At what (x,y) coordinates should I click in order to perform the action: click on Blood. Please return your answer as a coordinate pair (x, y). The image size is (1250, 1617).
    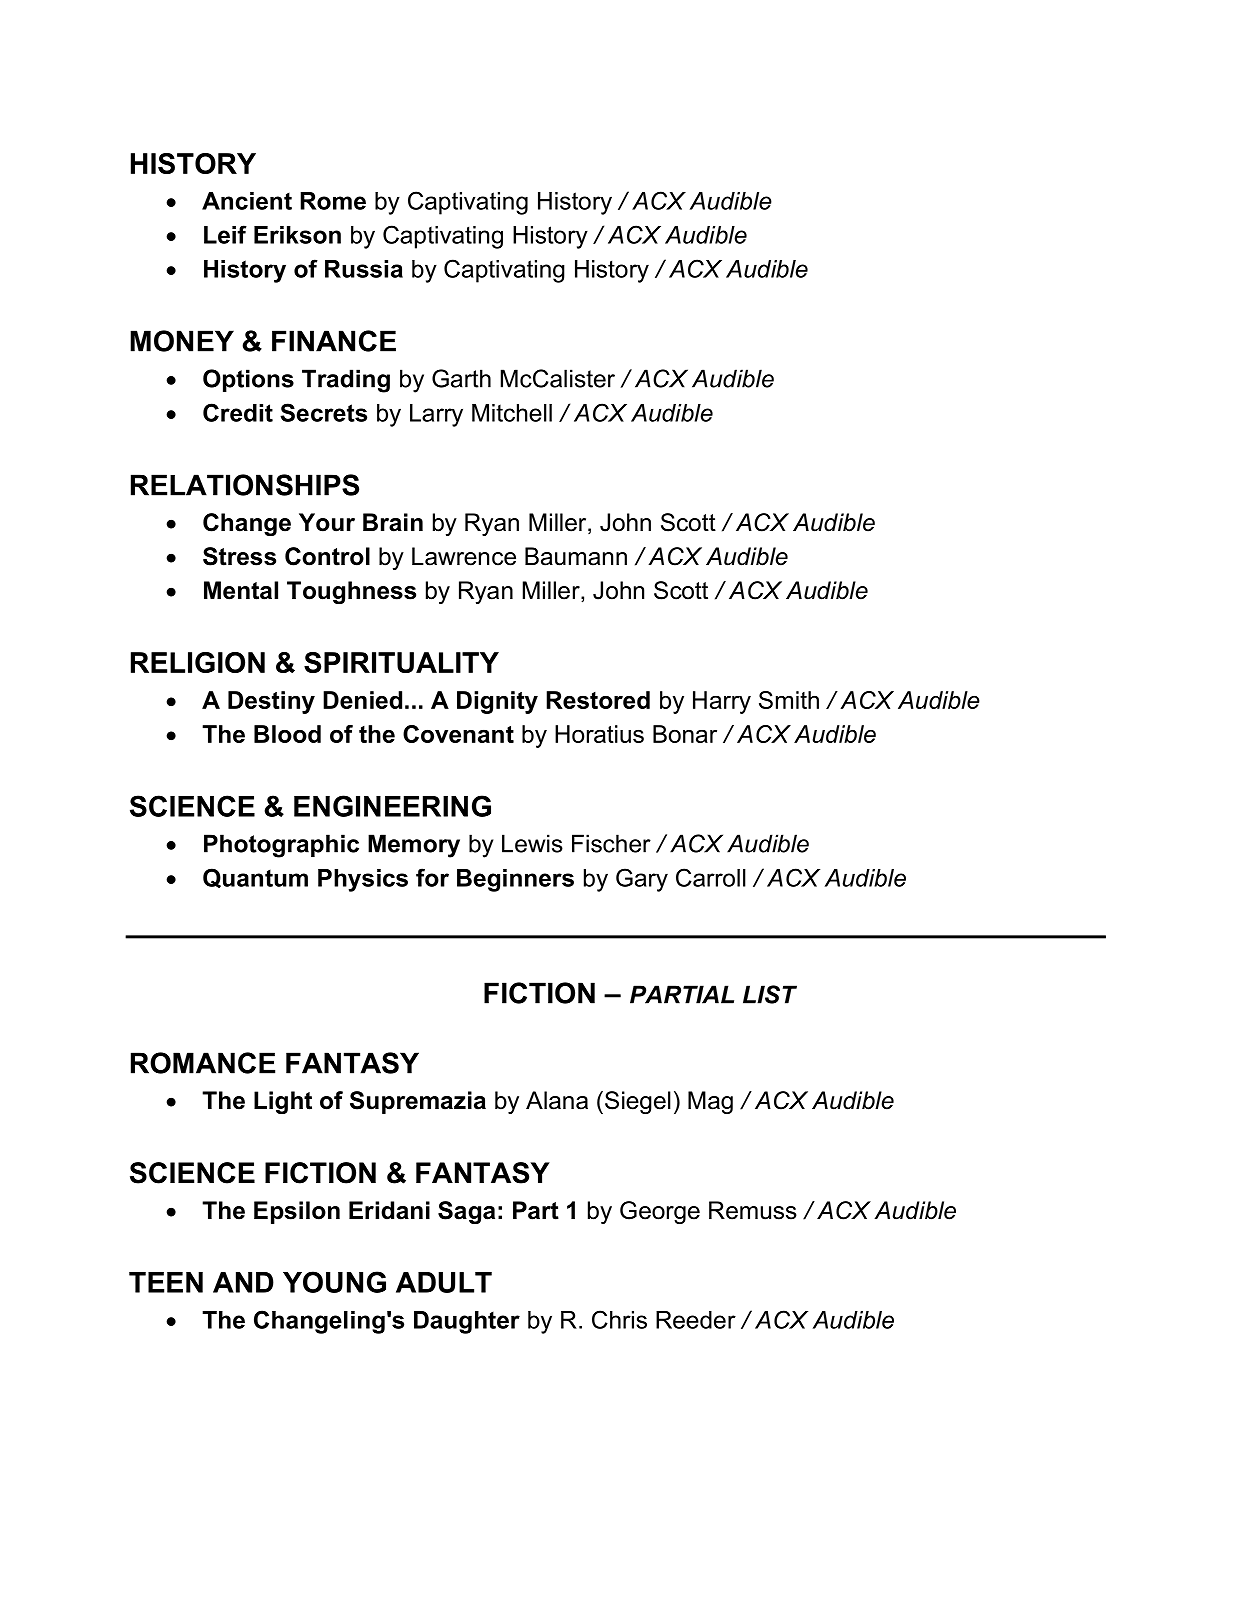
    Looking at the image, I should click on (287, 734).
